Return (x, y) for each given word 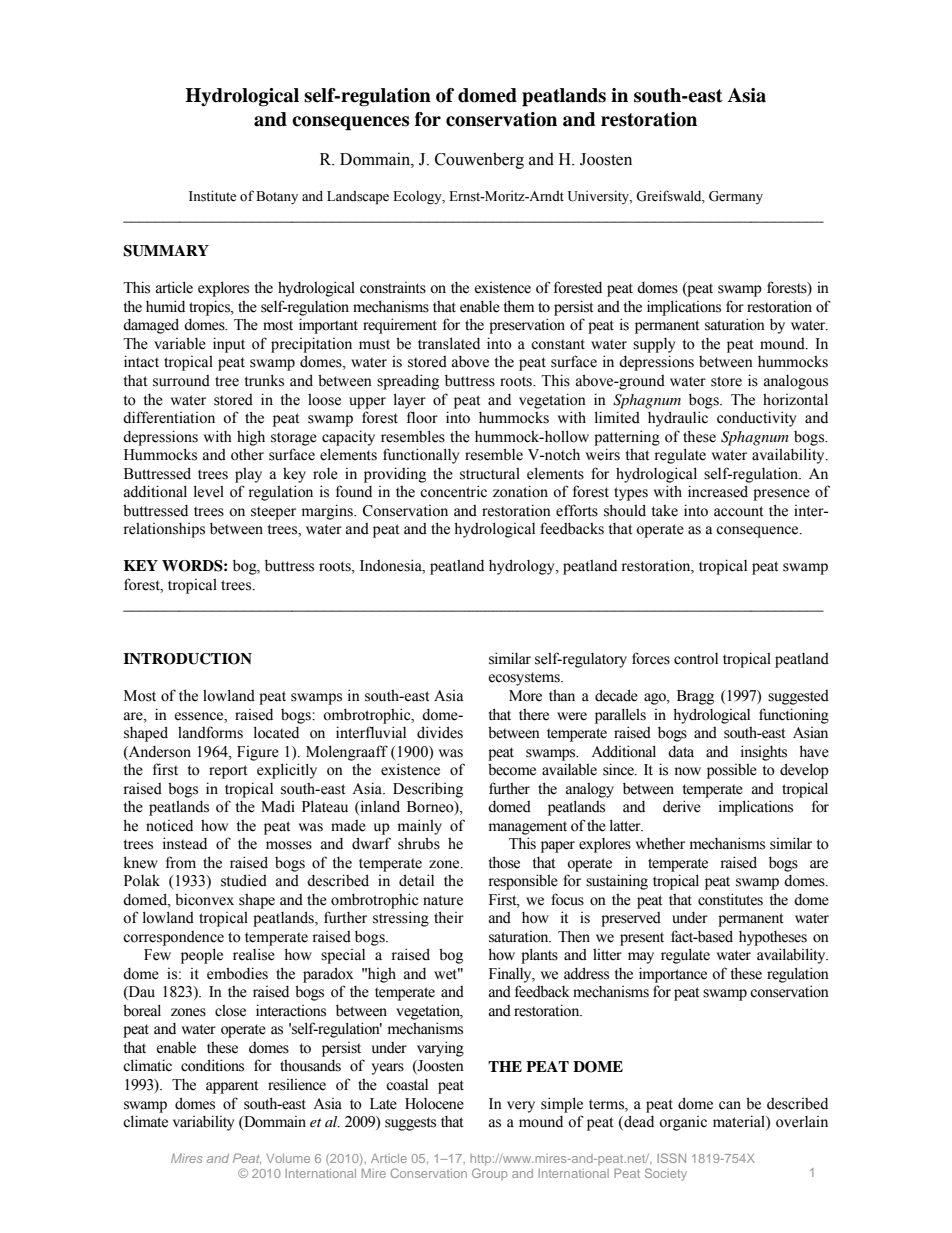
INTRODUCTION (187, 659)
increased (718, 491)
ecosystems (525, 679)
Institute (212, 196)
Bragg (695, 697)
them (519, 306)
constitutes (730, 899)
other (247, 455)
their (449, 917)
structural (490, 474)
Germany (736, 197)
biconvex (204, 899)
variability (203, 1123)
